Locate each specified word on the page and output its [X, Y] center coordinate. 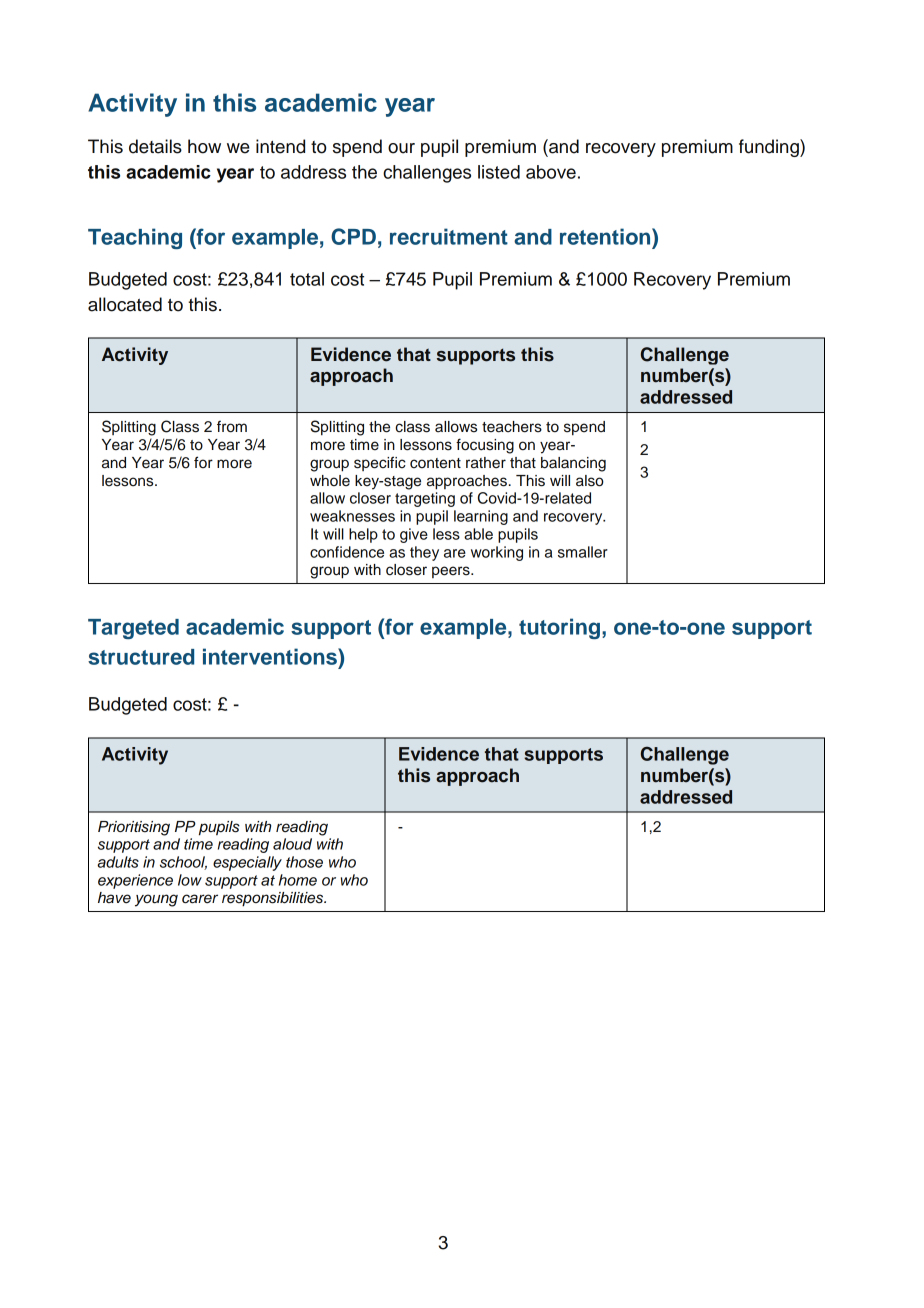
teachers [512, 427]
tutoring [559, 628]
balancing [573, 464]
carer [200, 899]
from [232, 426]
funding [770, 148]
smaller [583, 552]
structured [141, 657]
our [401, 148]
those [304, 862]
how [204, 146]
